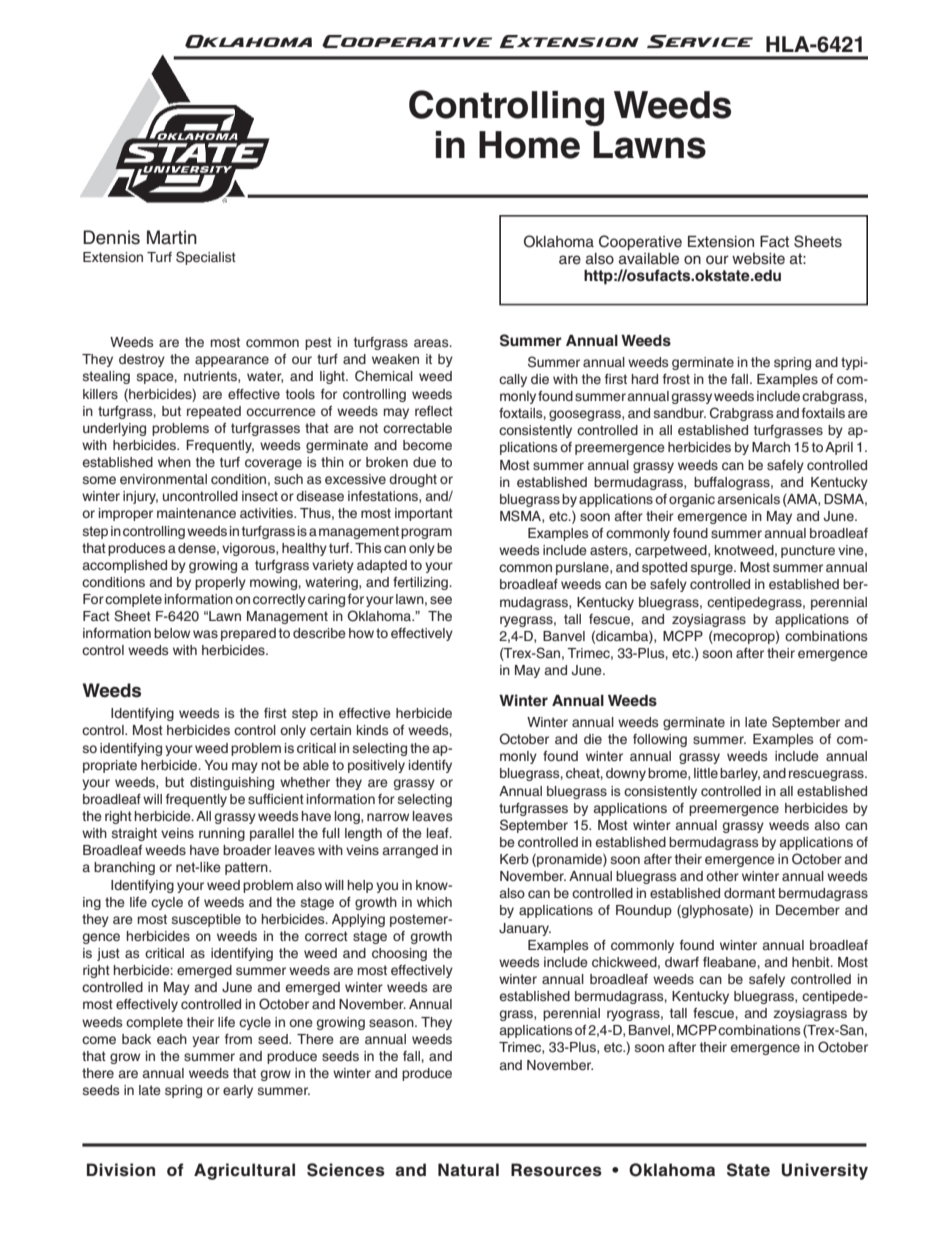 This screenshot has height=1233, width=952. I want to click on Kerb, so click(514, 859).
